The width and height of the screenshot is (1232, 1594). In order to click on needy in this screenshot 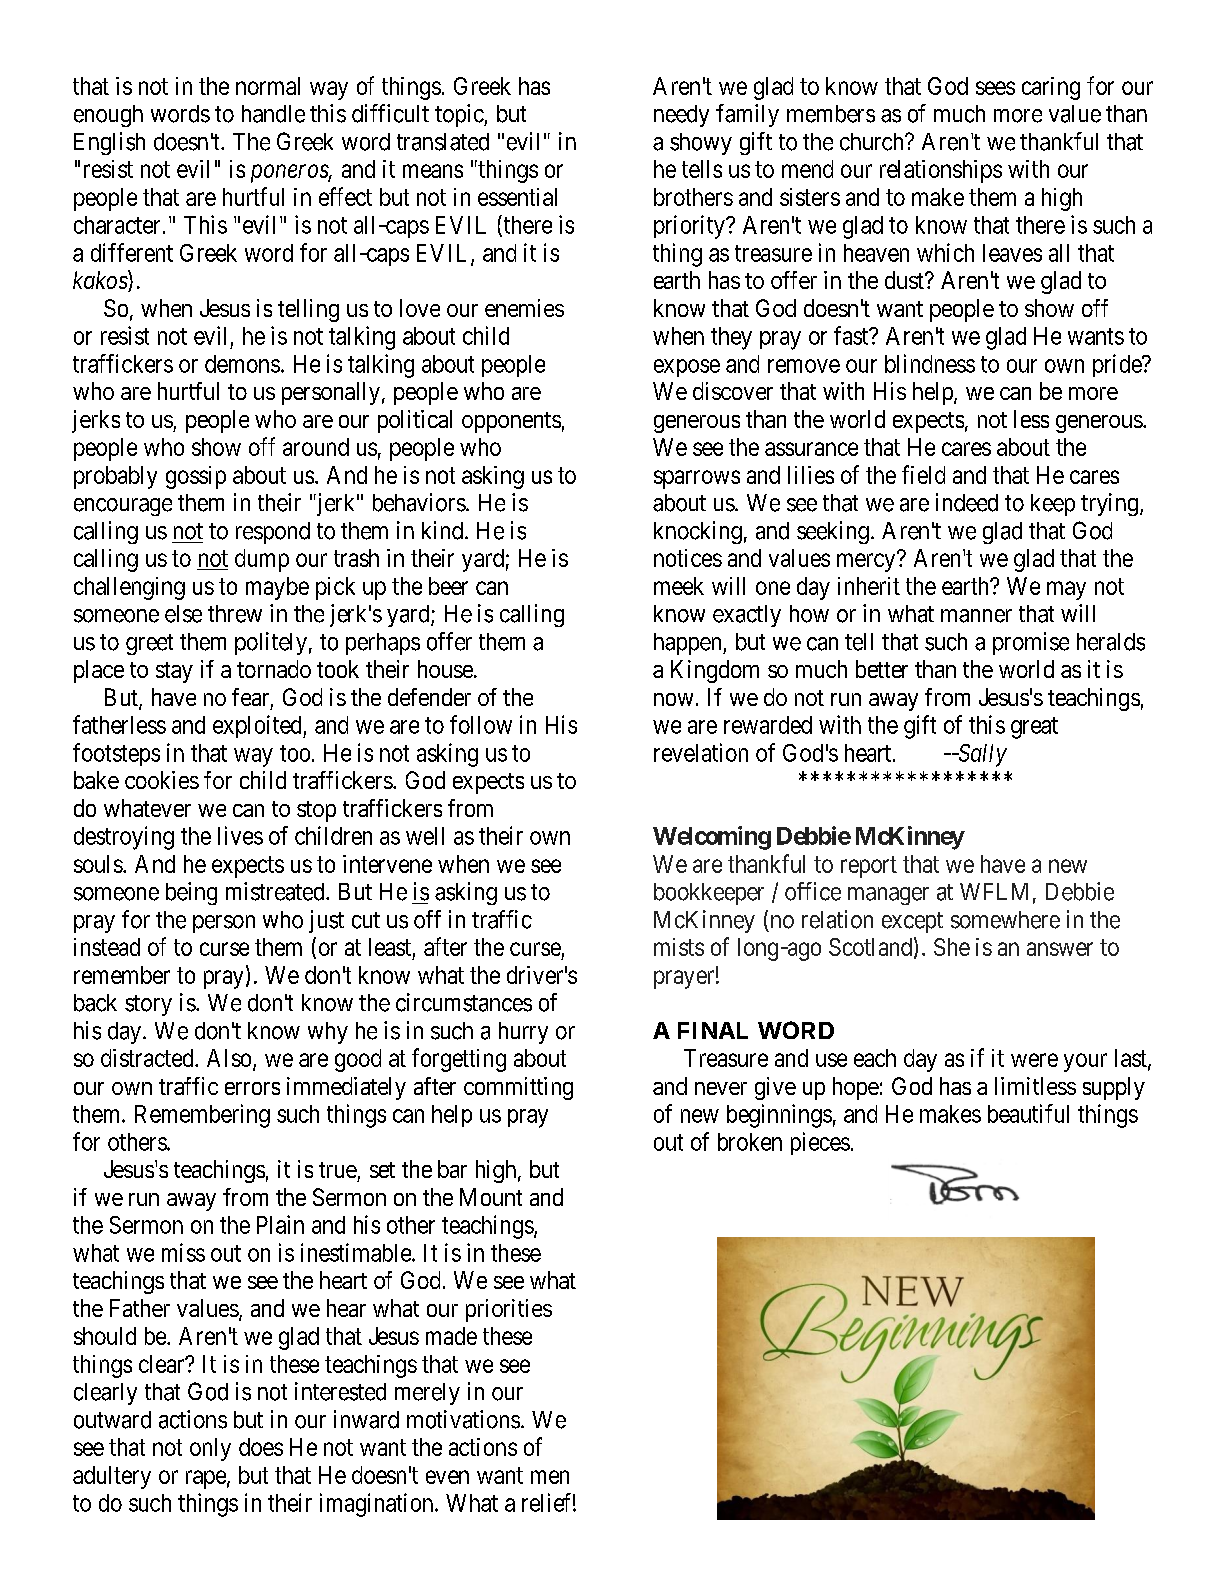, I will do `click(681, 116)`.
